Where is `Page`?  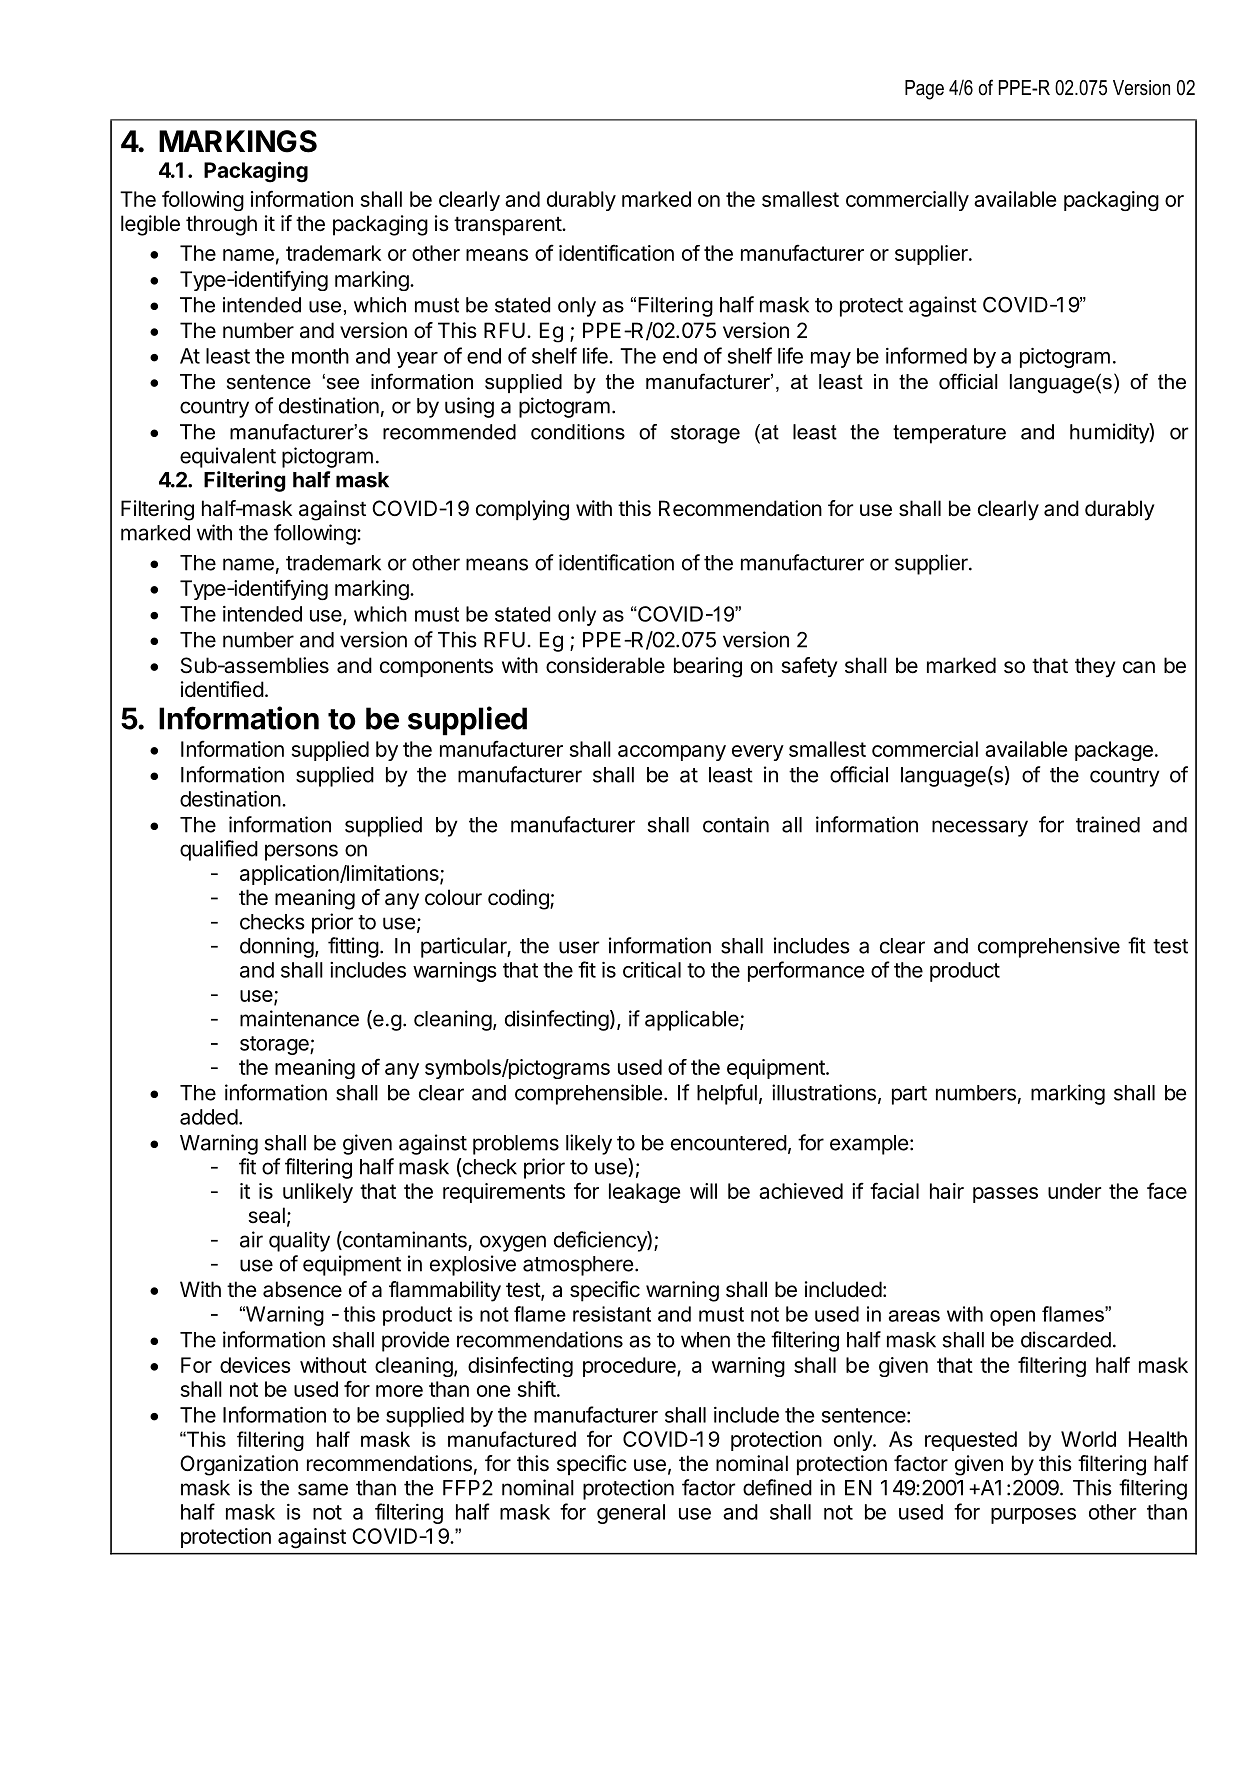 Page is located at coordinates (924, 90).
